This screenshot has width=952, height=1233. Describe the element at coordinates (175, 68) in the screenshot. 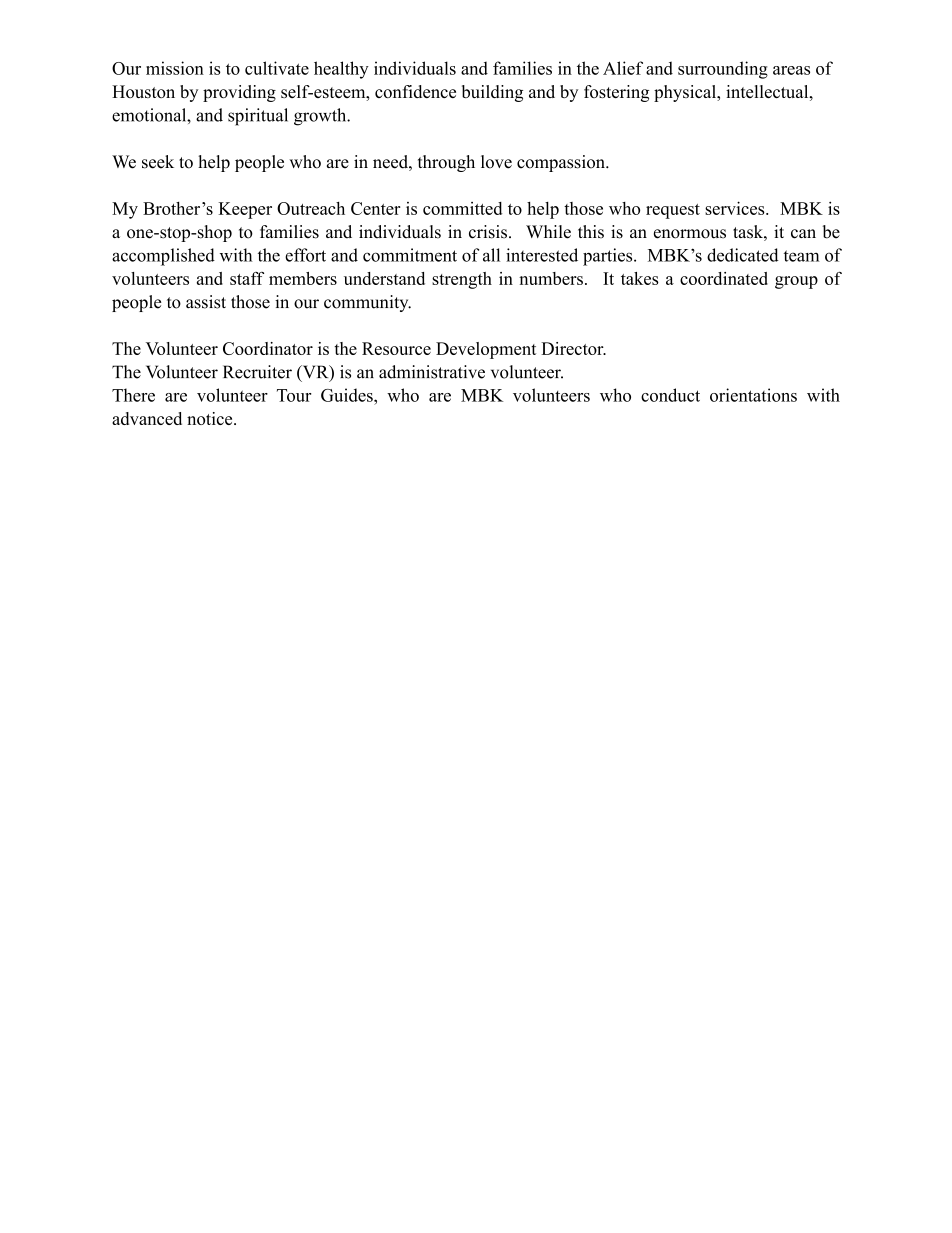

I see `mission` at that location.
